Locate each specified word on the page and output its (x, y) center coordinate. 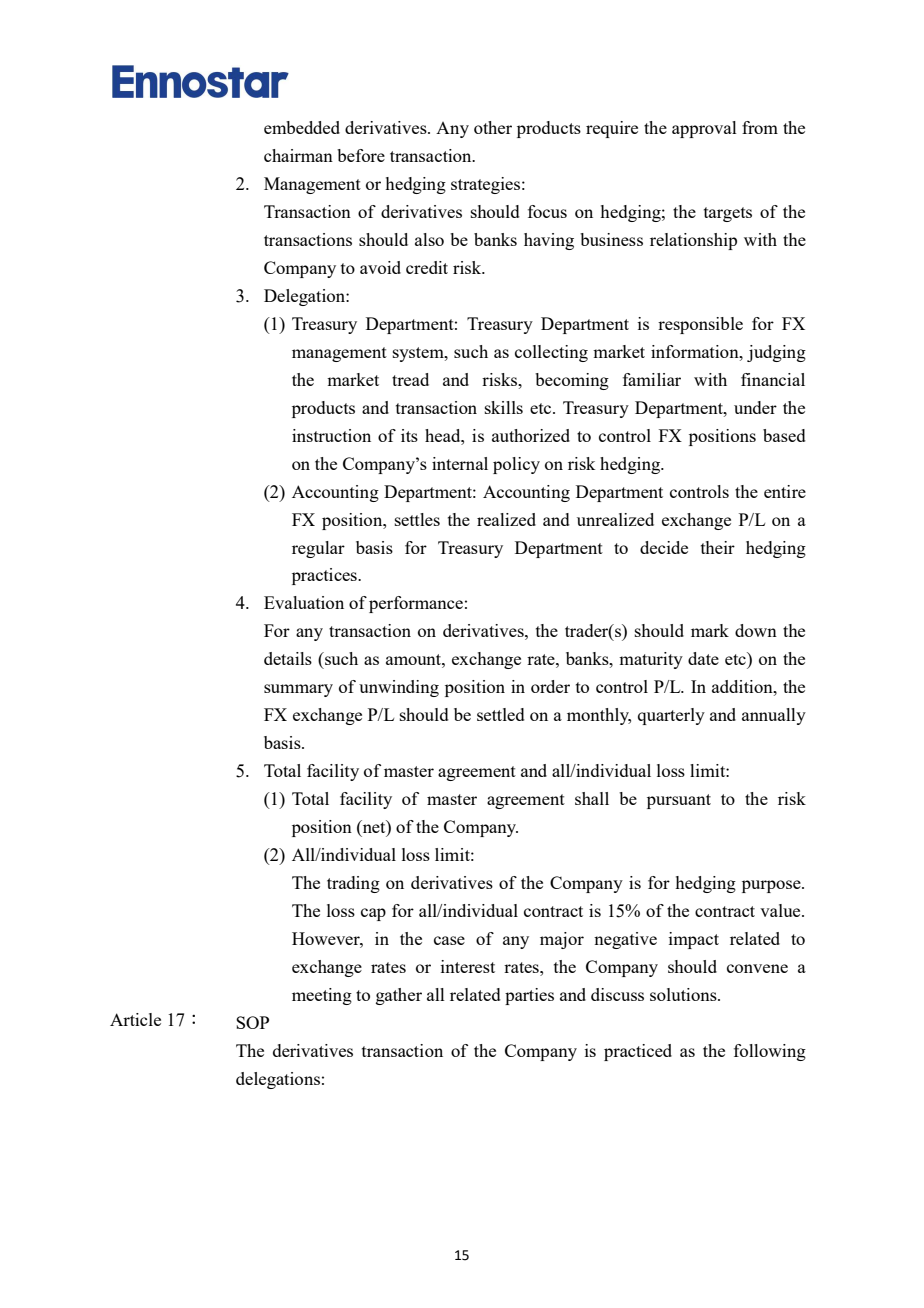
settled (501, 714)
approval (704, 129)
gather (399, 996)
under (755, 407)
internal (460, 463)
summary (298, 690)
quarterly (671, 716)
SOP (252, 1022)
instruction (331, 435)
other (493, 127)
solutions (684, 994)
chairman (298, 155)
